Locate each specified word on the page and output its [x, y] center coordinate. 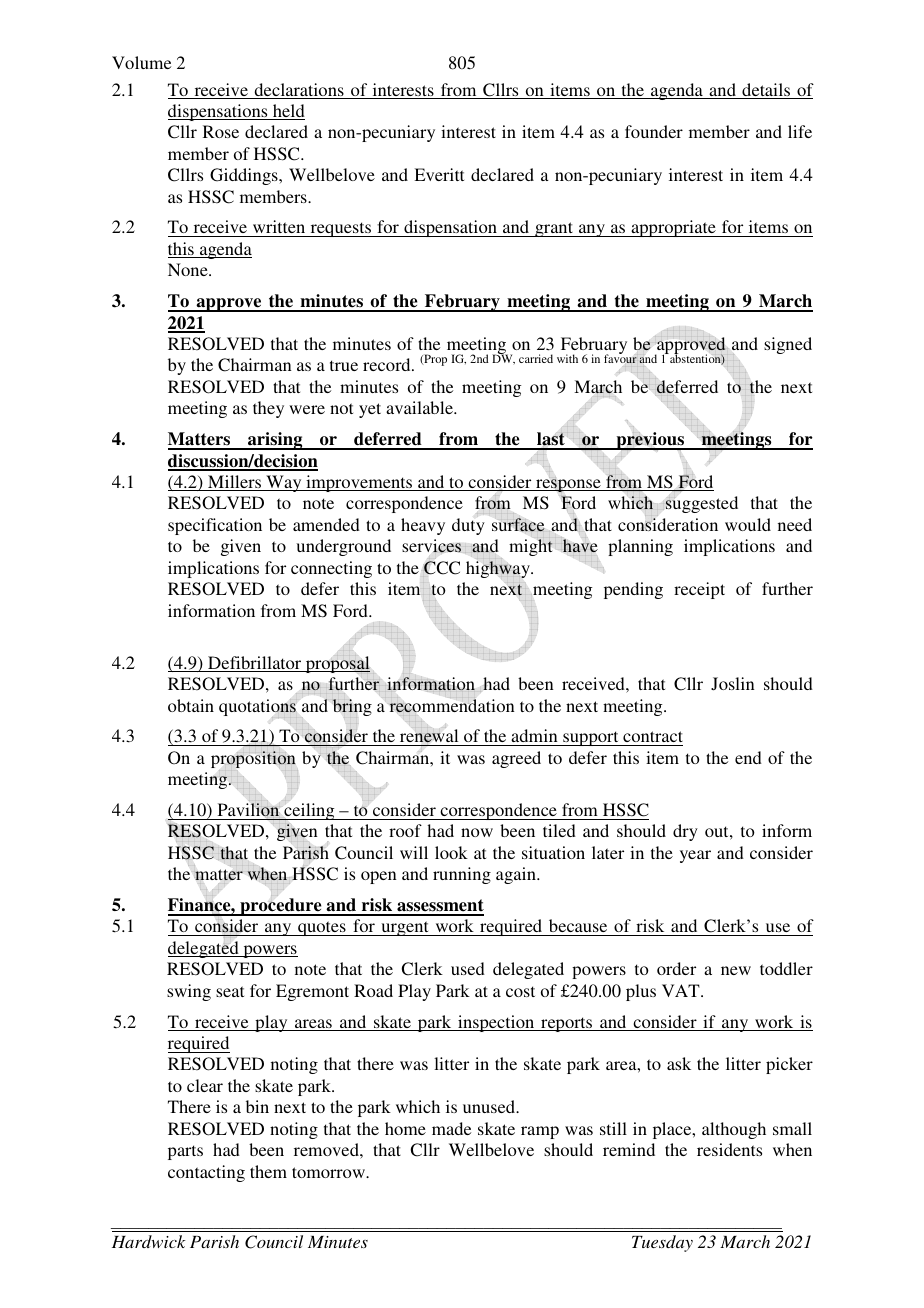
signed [788, 345]
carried [536, 358]
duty [468, 525]
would [748, 524]
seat [230, 991]
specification [215, 526]
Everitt [439, 174]
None [189, 269]
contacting [206, 1173]
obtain [191, 705]
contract [653, 736]
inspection [496, 1023]
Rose [221, 131]
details [766, 91]
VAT [682, 990]
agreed [516, 759]
